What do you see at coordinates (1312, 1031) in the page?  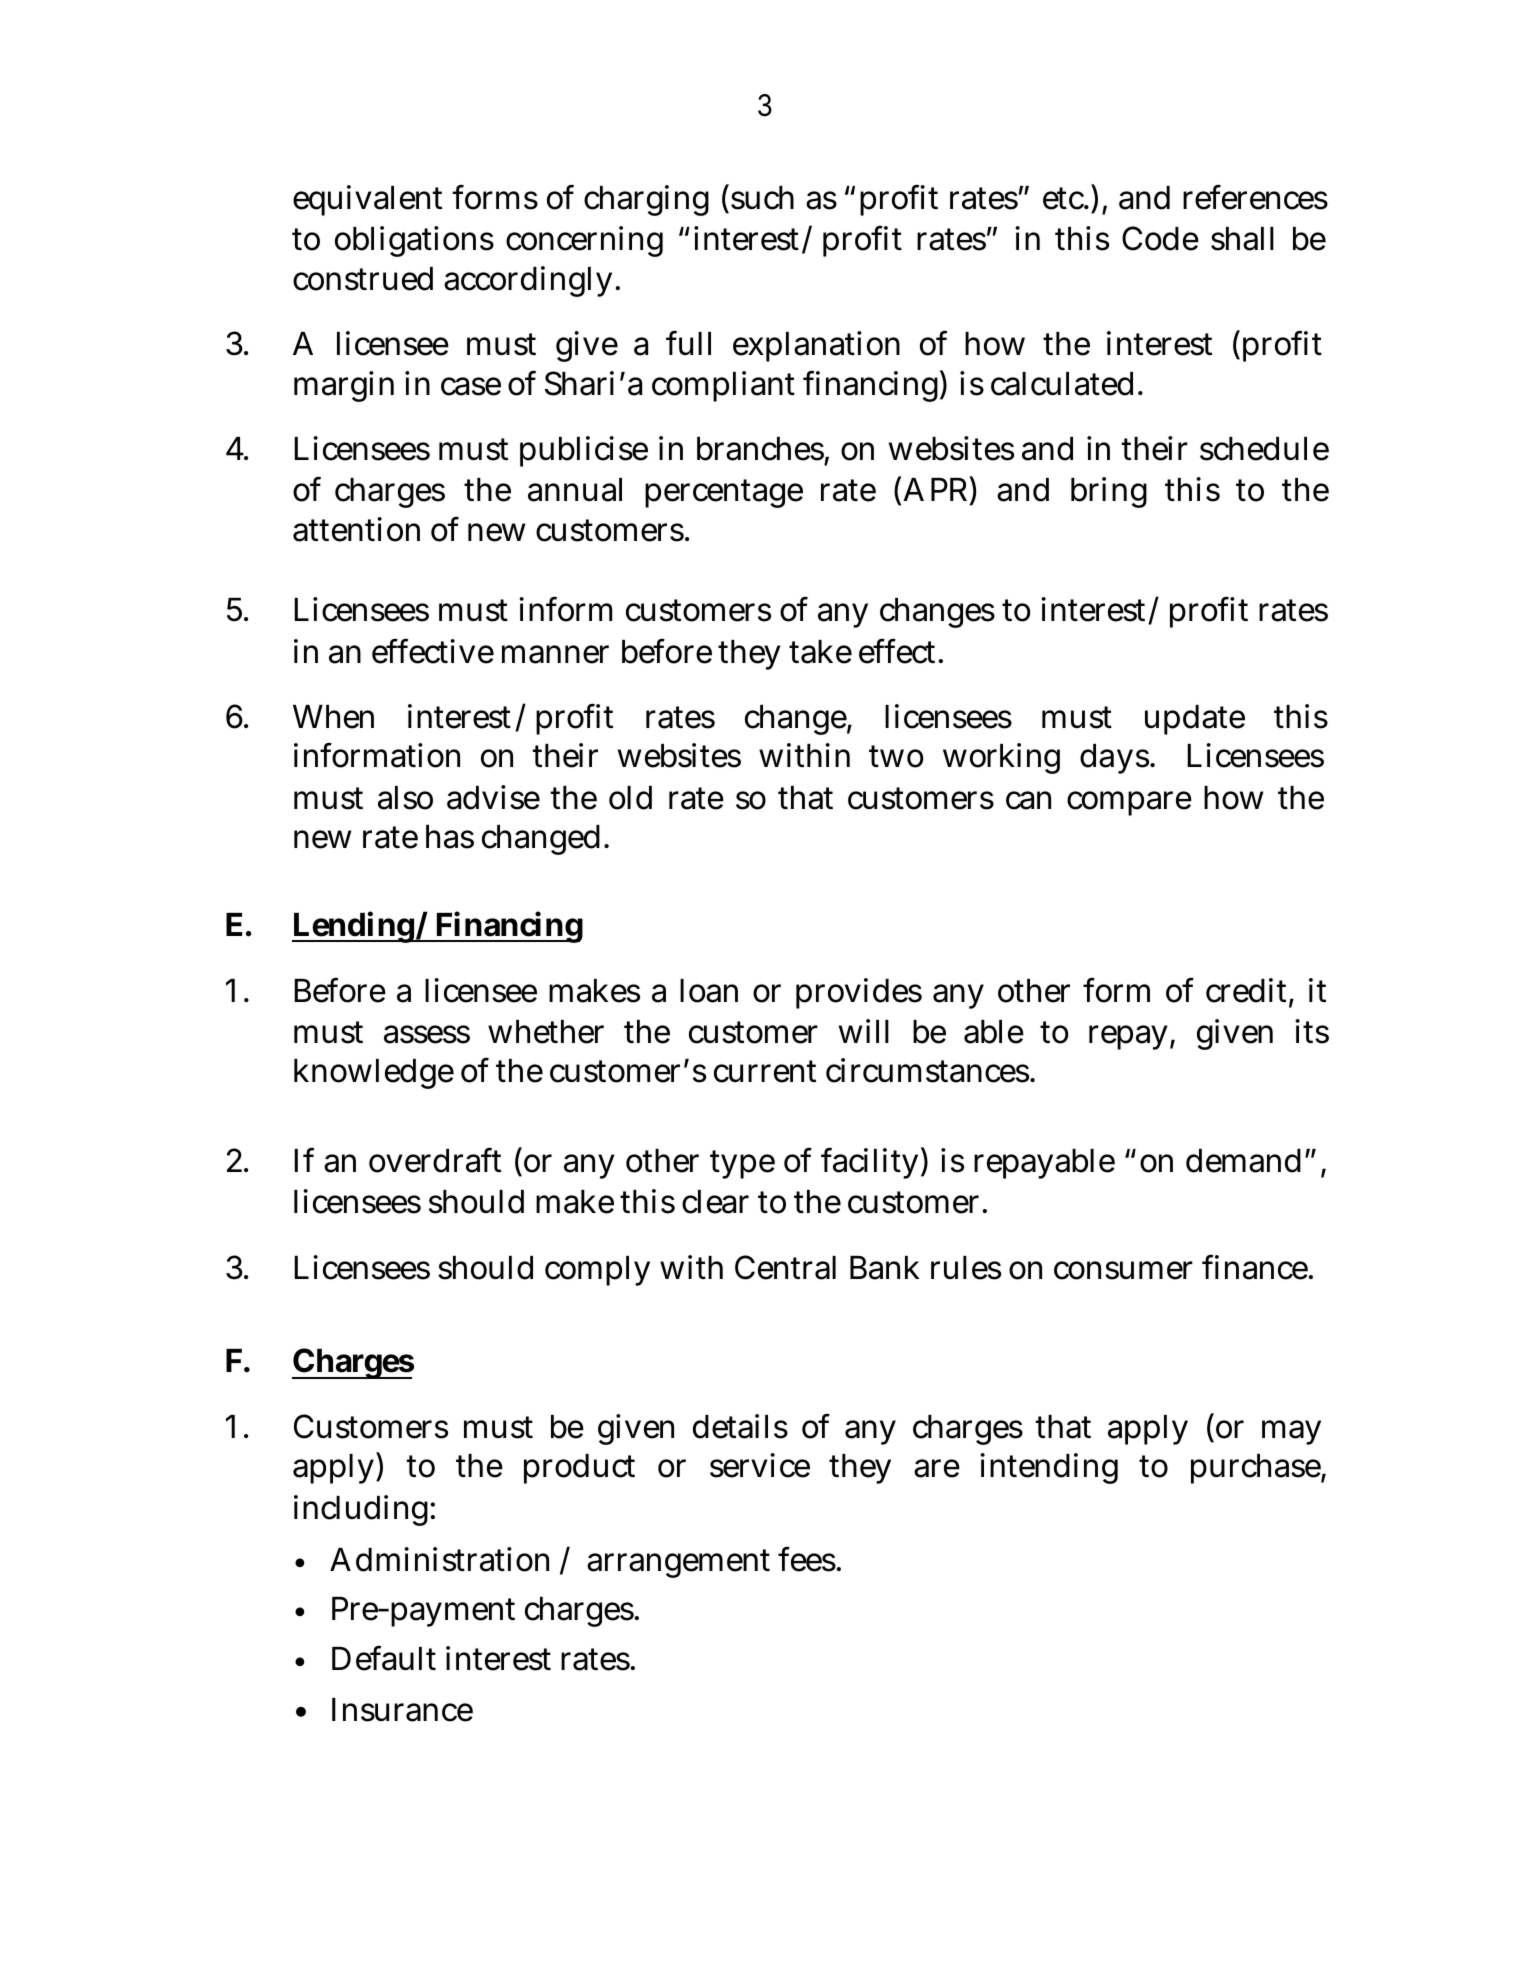 I see `its` at bounding box center [1312, 1031].
